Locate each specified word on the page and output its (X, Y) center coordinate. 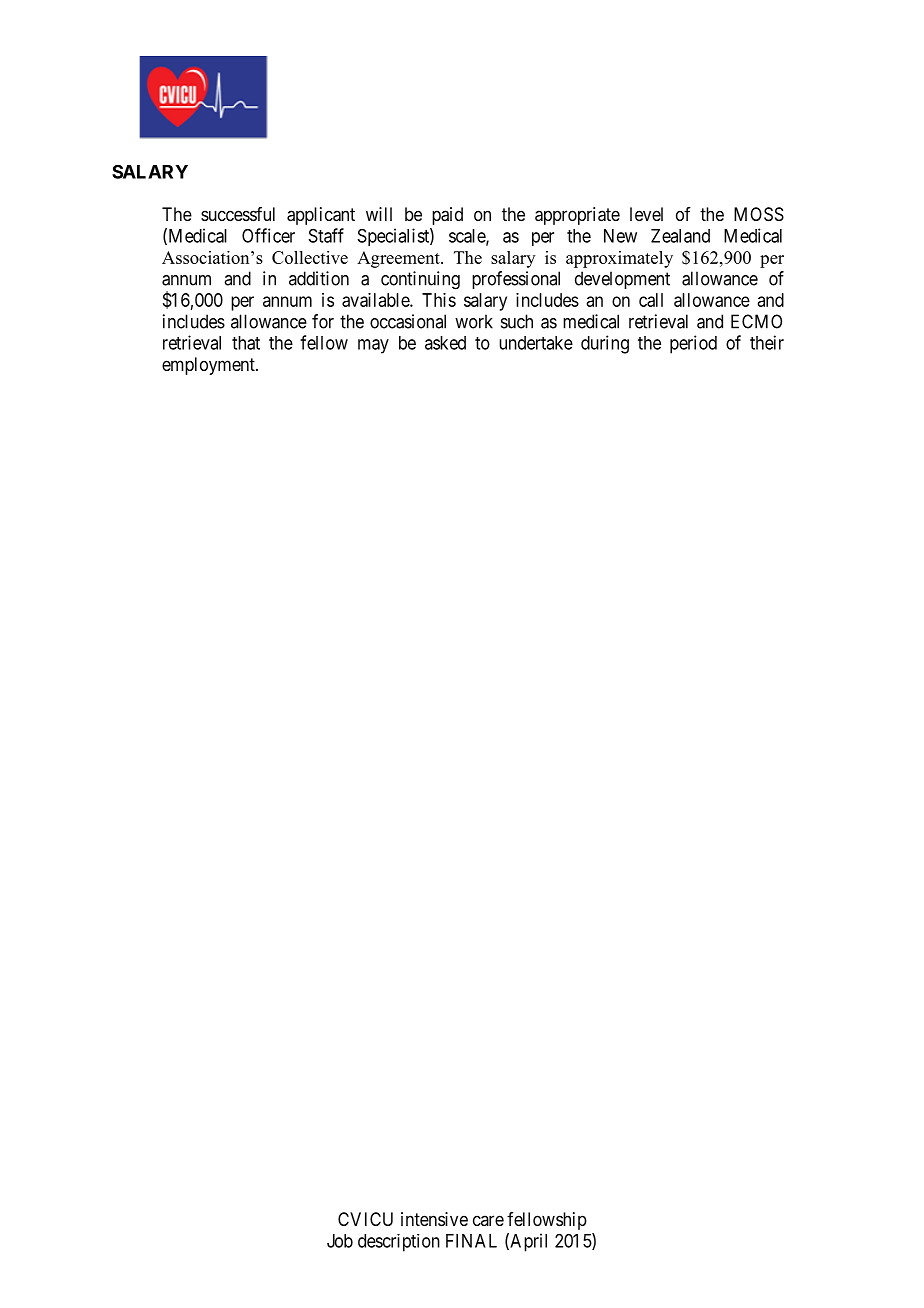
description (399, 1243)
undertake (536, 343)
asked (445, 343)
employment (209, 366)
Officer (268, 235)
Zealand (680, 236)
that (246, 343)
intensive (434, 1219)
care (488, 1220)
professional (516, 280)
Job (340, 1241)
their (767, 342)
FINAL (471, 1241)
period (693, 344)
